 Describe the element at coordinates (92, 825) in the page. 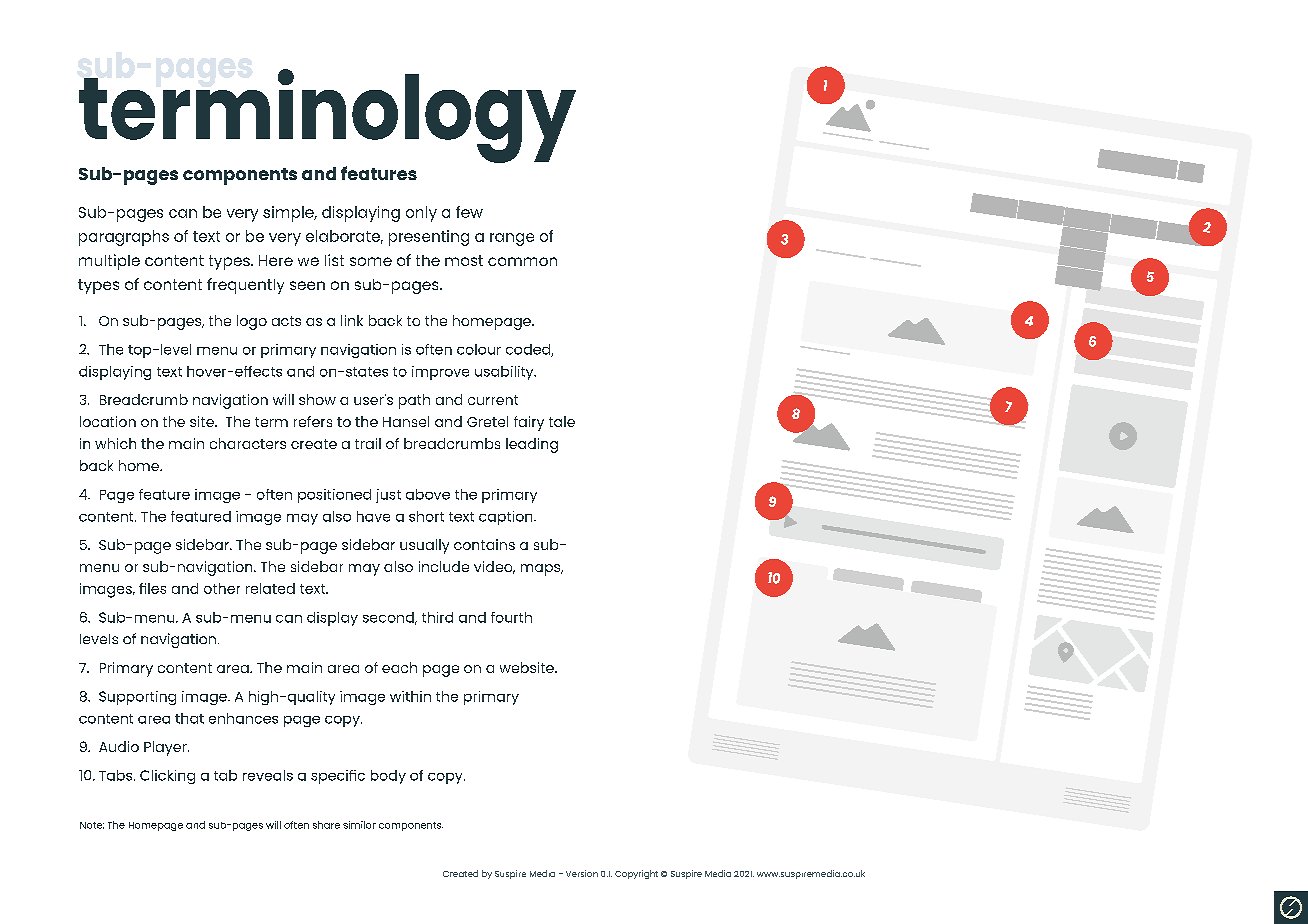

I see `Note` at that location.
